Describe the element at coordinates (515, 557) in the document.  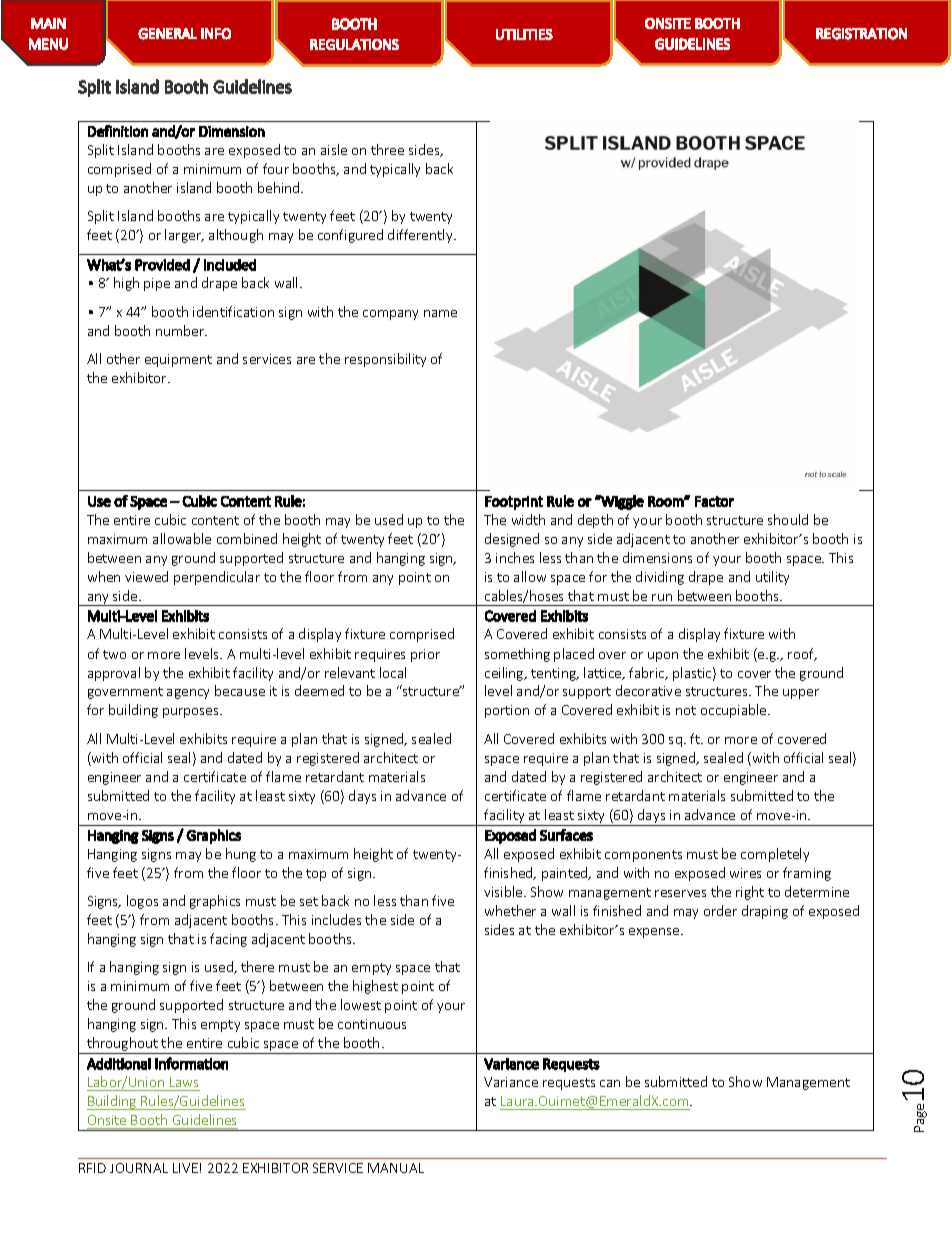
I see `inches` at that location.
